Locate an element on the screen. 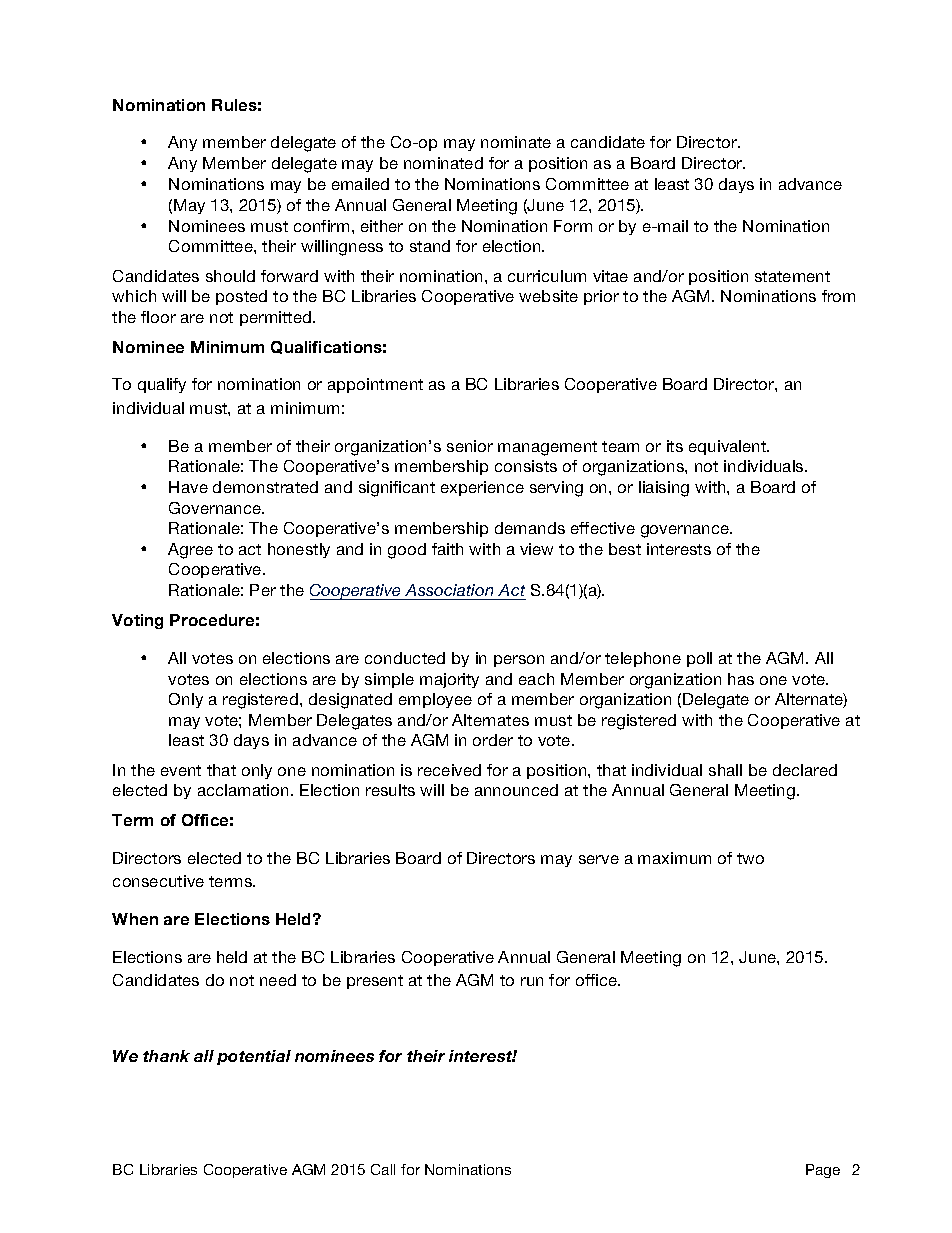 Image resolution: width=952 pixels, height=1233 pixels. stand is located at coordinates (430, 246).
